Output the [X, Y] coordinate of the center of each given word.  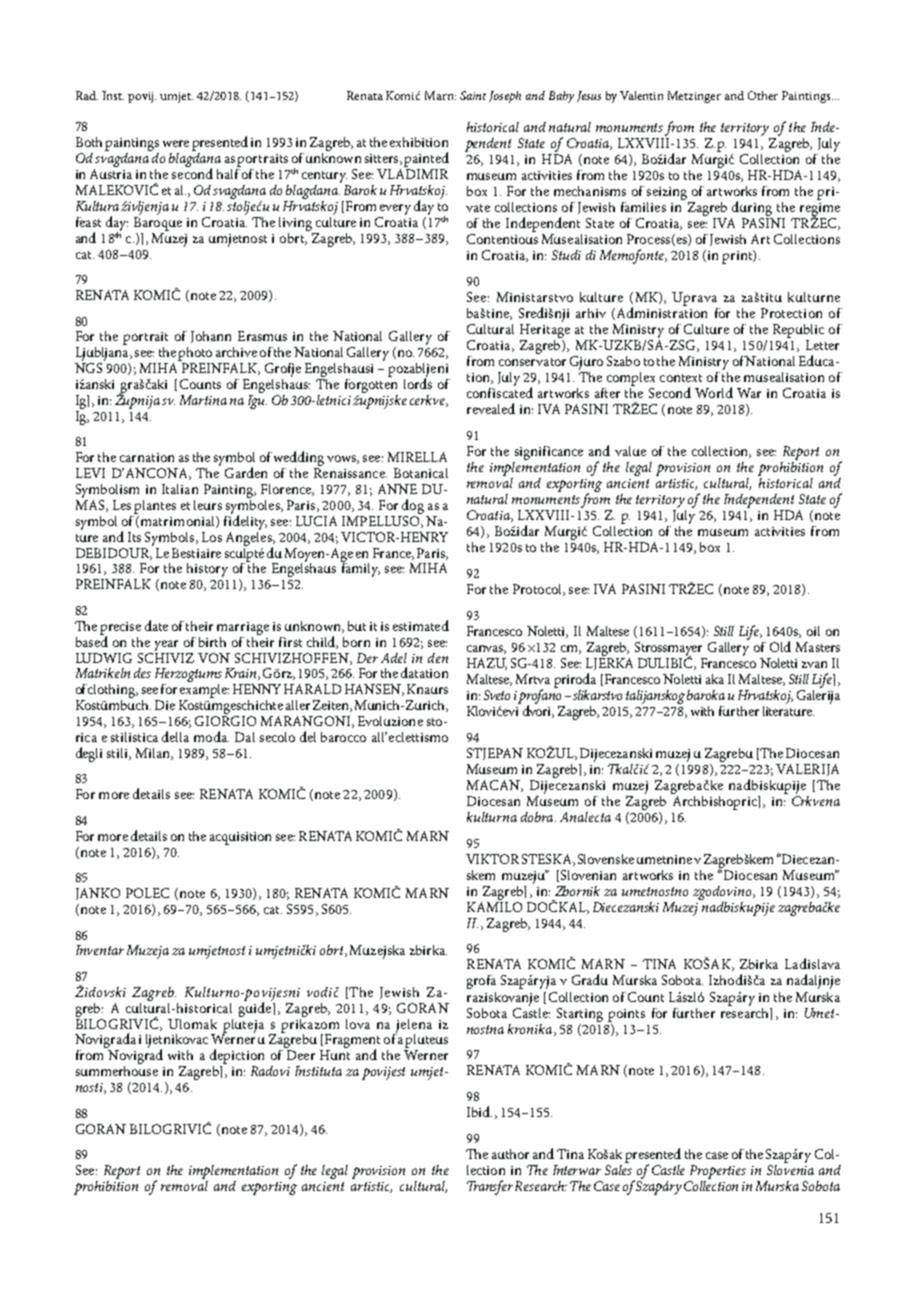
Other [763, 95]
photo [195, 354]
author [510, 1154]
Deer [301, 1055]
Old [780, 646]
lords [418, 382]
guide [256, 1008]
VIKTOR [492, 859]
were [176, 143]
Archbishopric [715, 801]
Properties [718, 1172]
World [714, 392]
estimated [421, 625]
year [166, 645]
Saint [473, 95]
